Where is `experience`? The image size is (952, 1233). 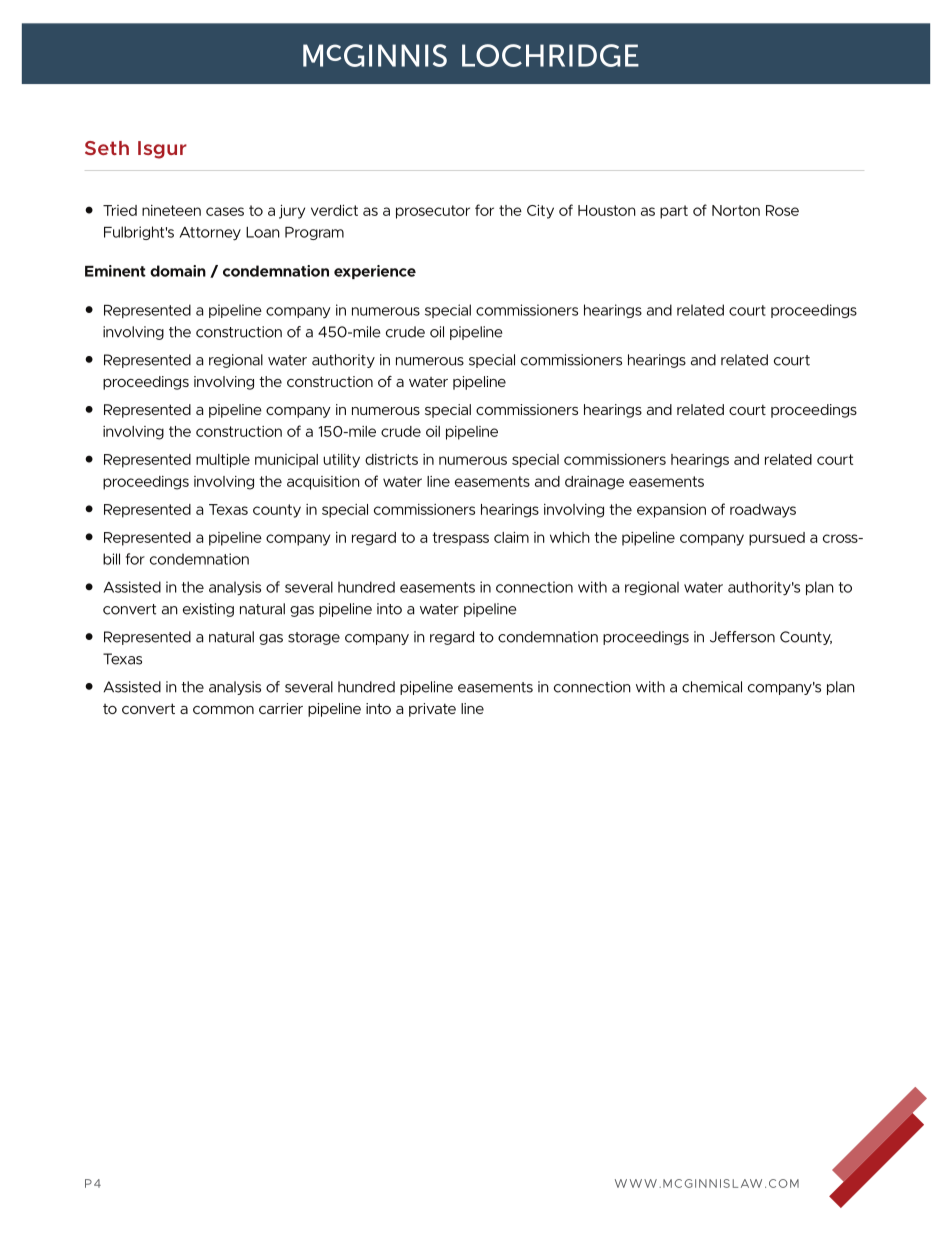 experience is located at coordinates (375, 272).
